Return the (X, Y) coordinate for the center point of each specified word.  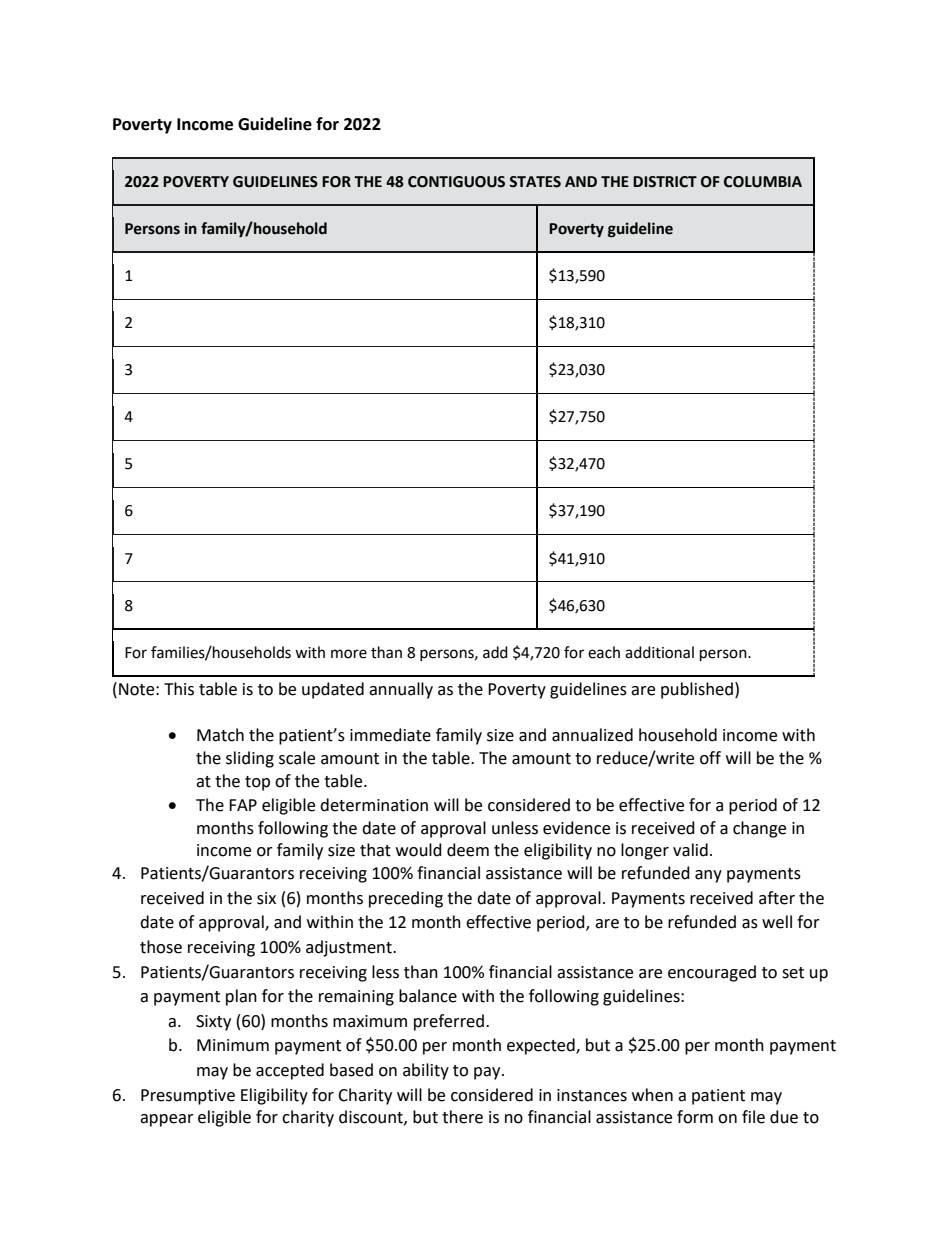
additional (659, 652)
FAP (243, 805)
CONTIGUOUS (456, 182)
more (349, 654)
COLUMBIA (763, 182)
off (710, 758)
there (462, 1117)
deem (468, 850)
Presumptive (188, 1097)
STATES (535, 182)
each (604, 652)
